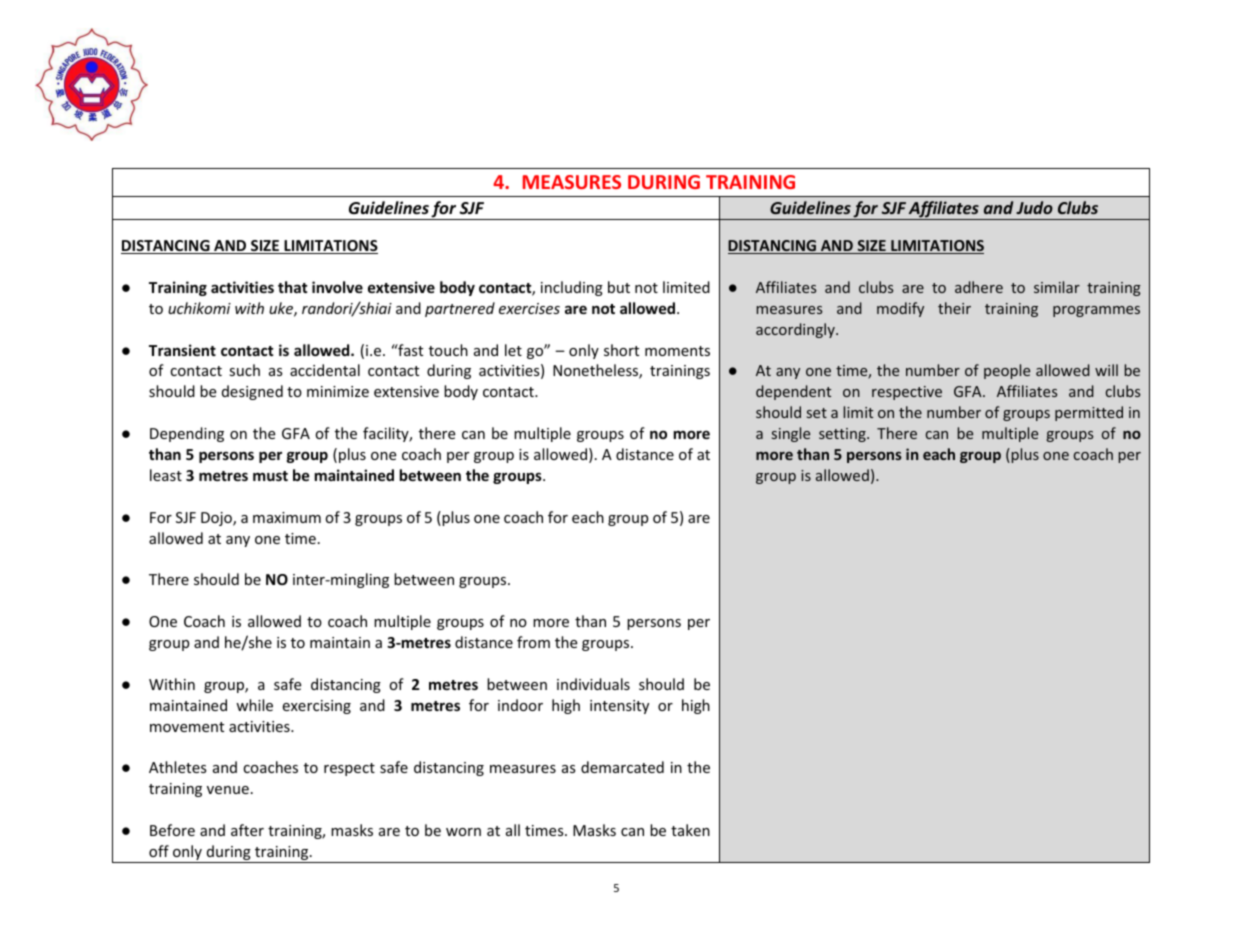 The width and height of the page is (1233, 952). What do you see at coordinates (1007, 371) in the page?
I see `people` at bounding box center [1007, 371].
